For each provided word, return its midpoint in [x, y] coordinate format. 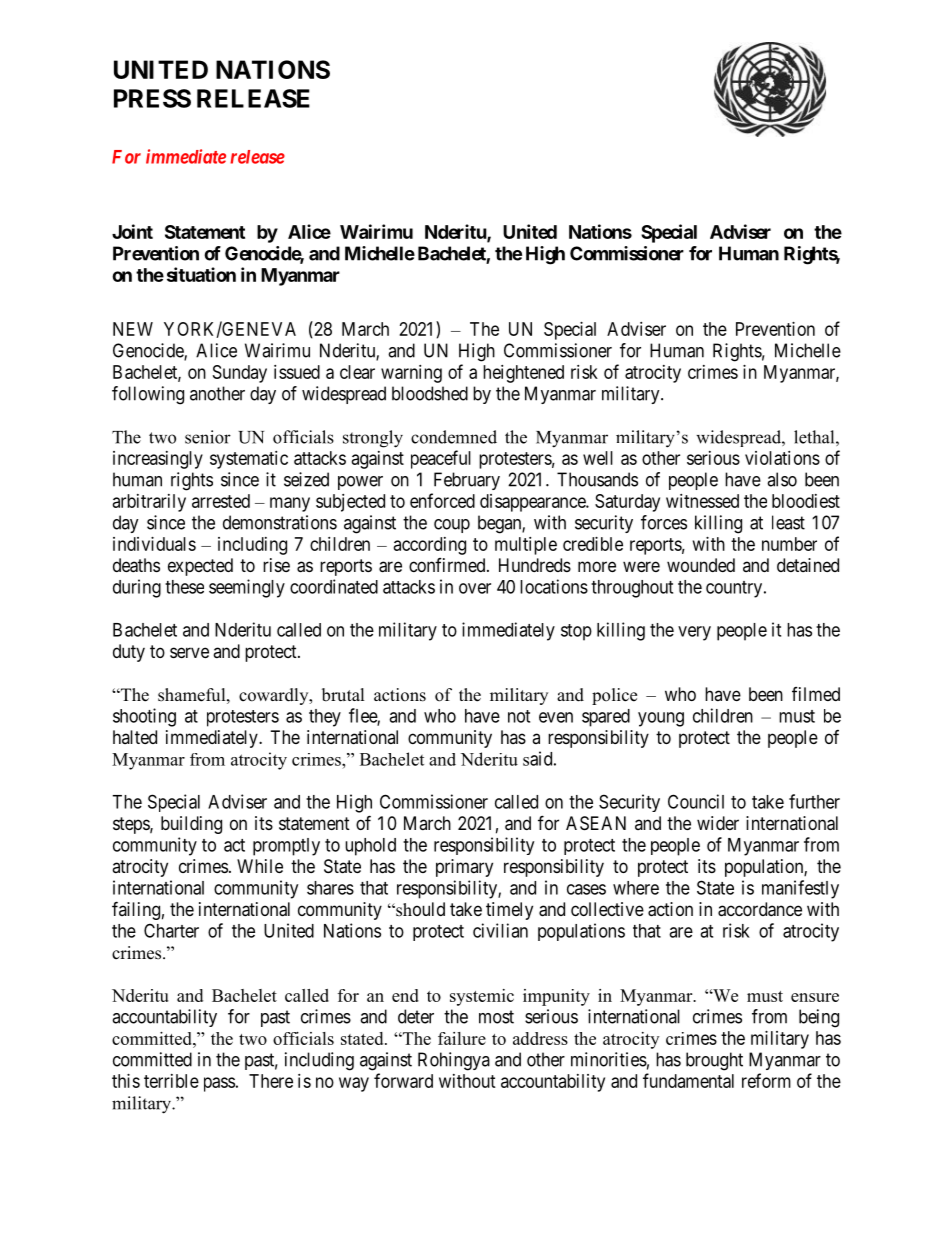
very [694, 633]
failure [462, 1038]
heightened [523, 374]
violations [782, 458]
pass [219, 1084]
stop [576, 632]
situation [201, 274]
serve [189, 652]
